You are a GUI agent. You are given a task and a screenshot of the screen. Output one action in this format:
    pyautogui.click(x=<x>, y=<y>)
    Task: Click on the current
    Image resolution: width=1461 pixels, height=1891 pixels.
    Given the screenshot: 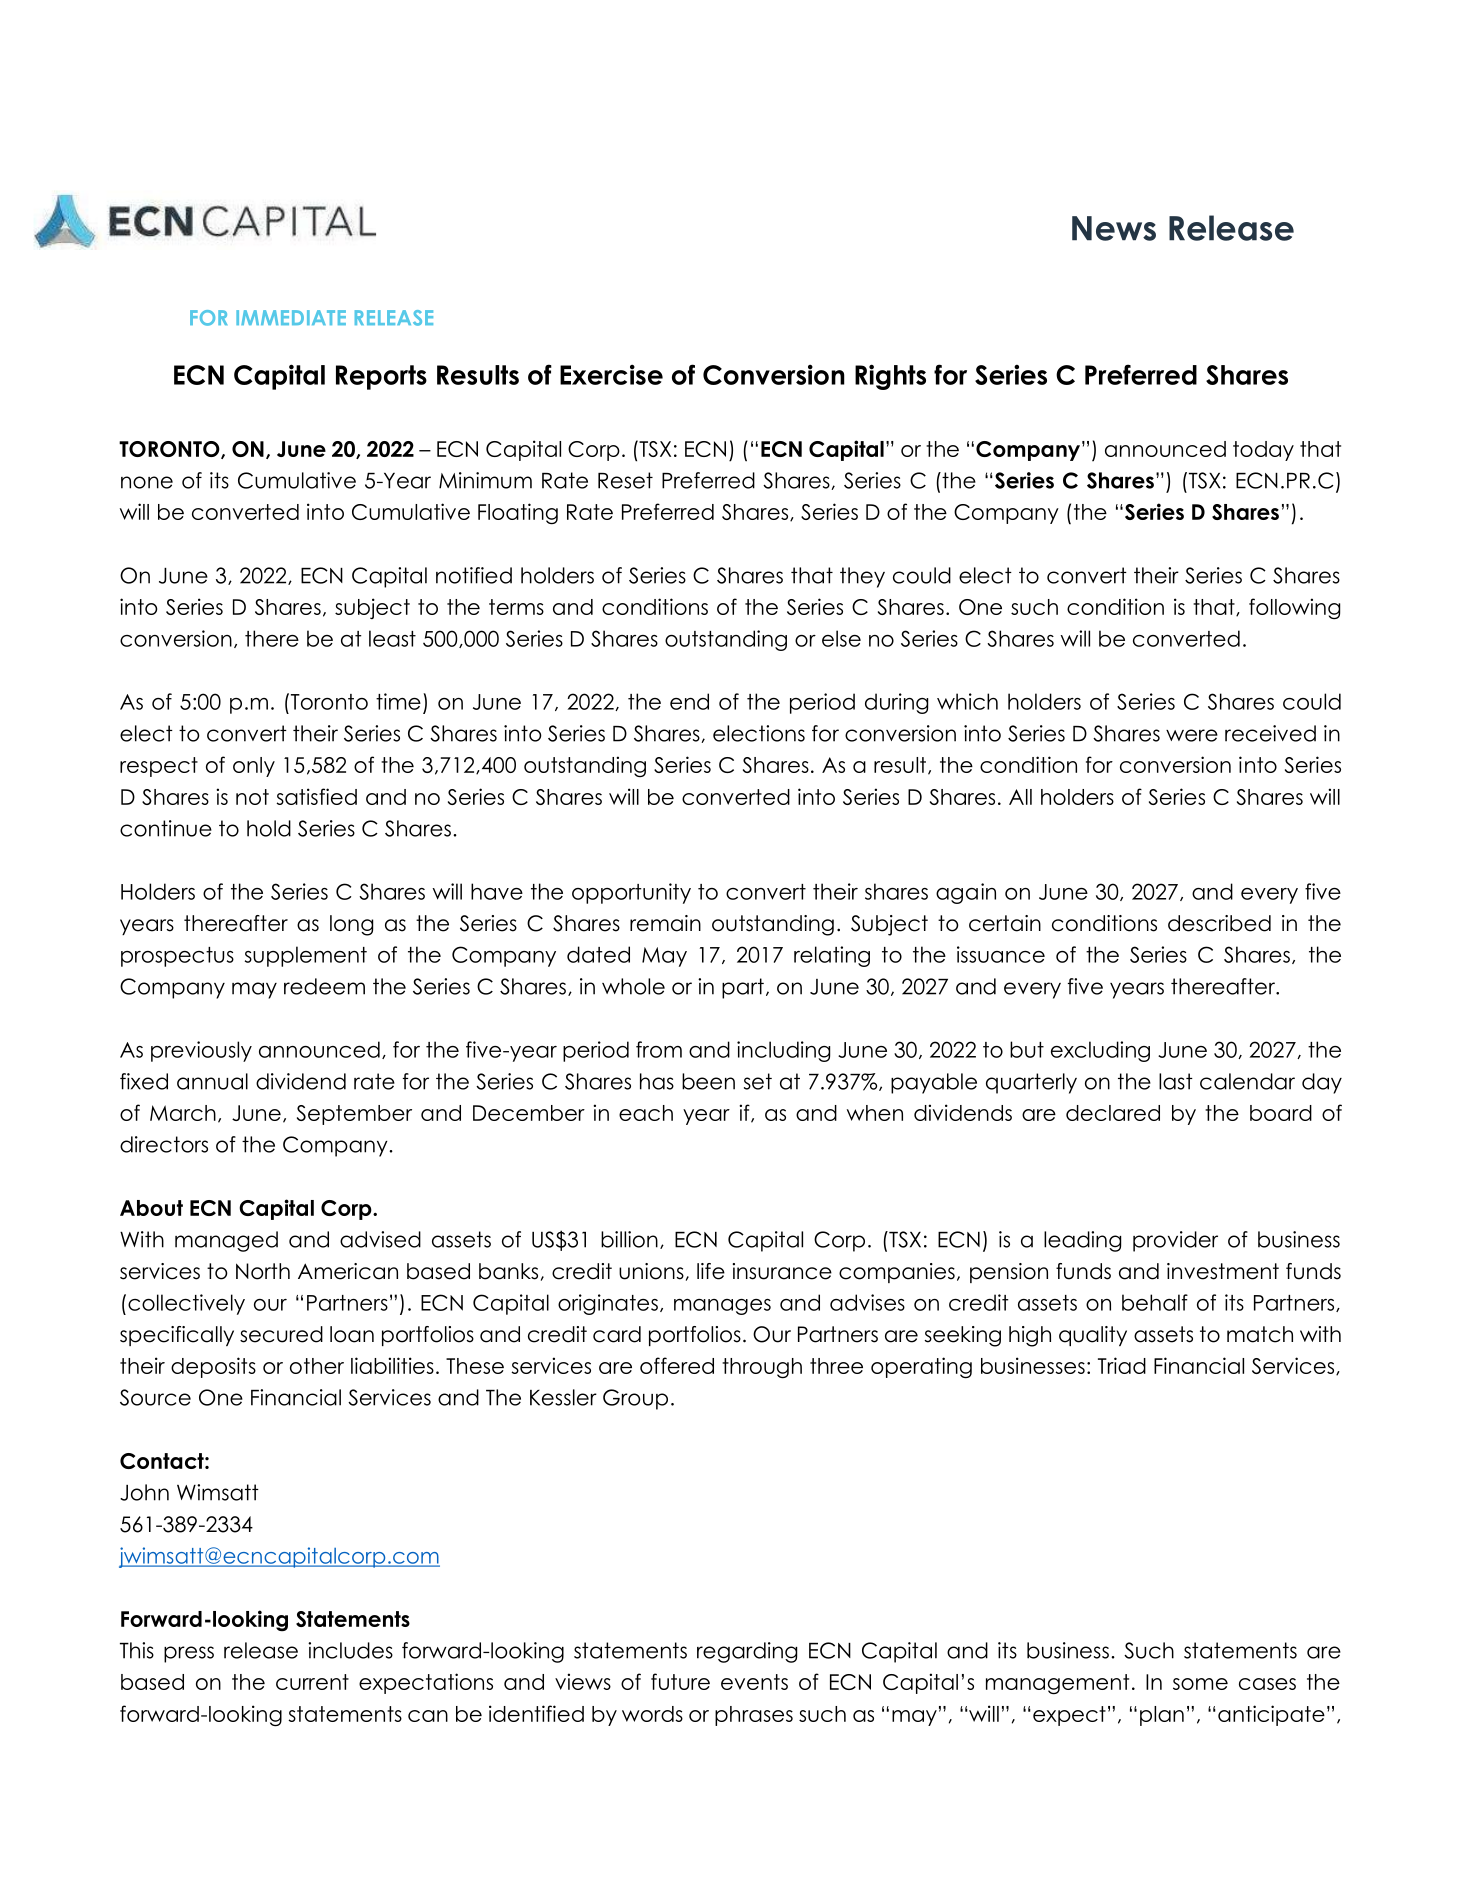 What is the action you would take?
    pyautogui.click(x=312, y=1682)
